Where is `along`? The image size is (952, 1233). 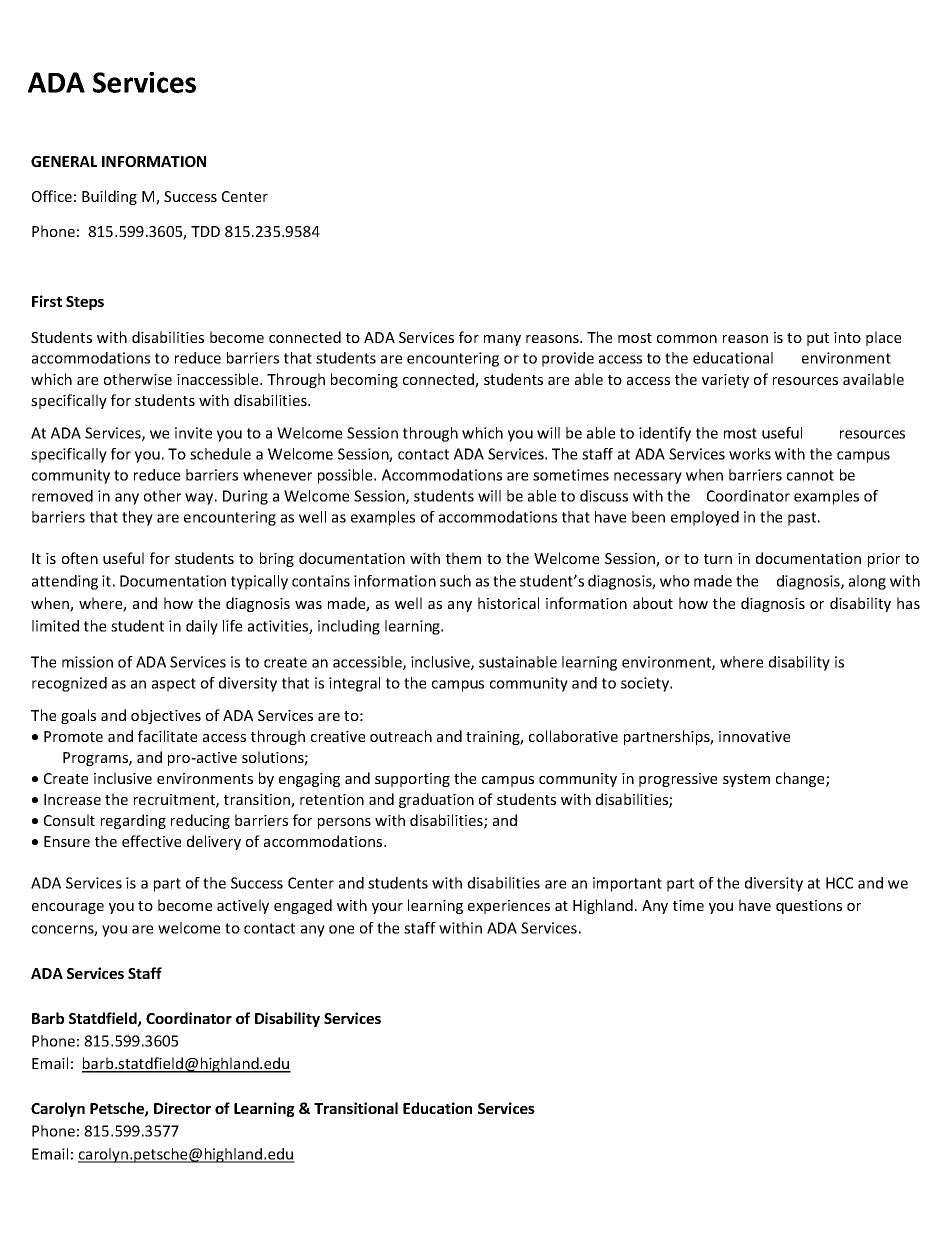 along is located at coordinates (867, 582).
